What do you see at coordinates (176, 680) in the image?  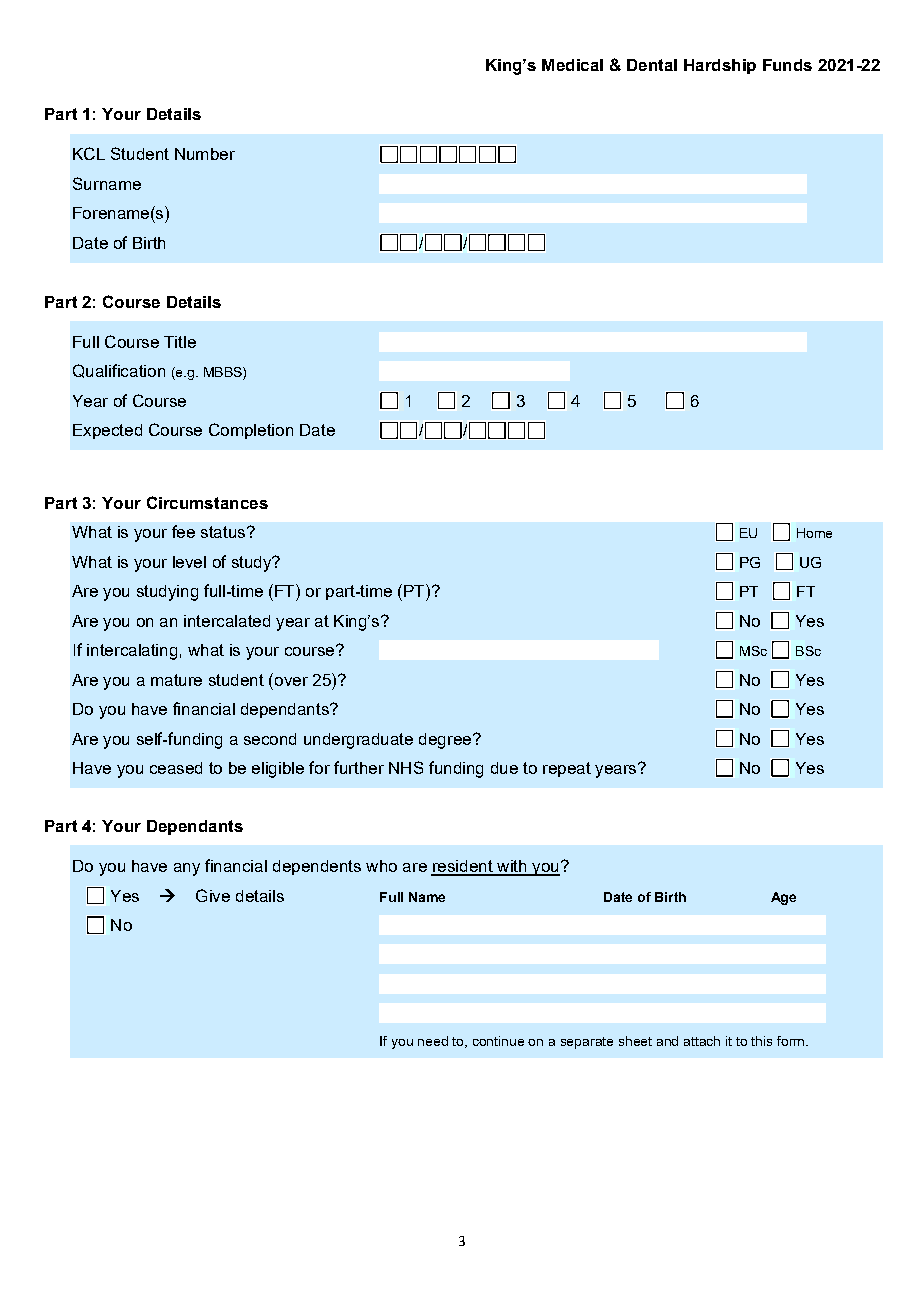 I see `mature` at bounding box center [176, 680].
